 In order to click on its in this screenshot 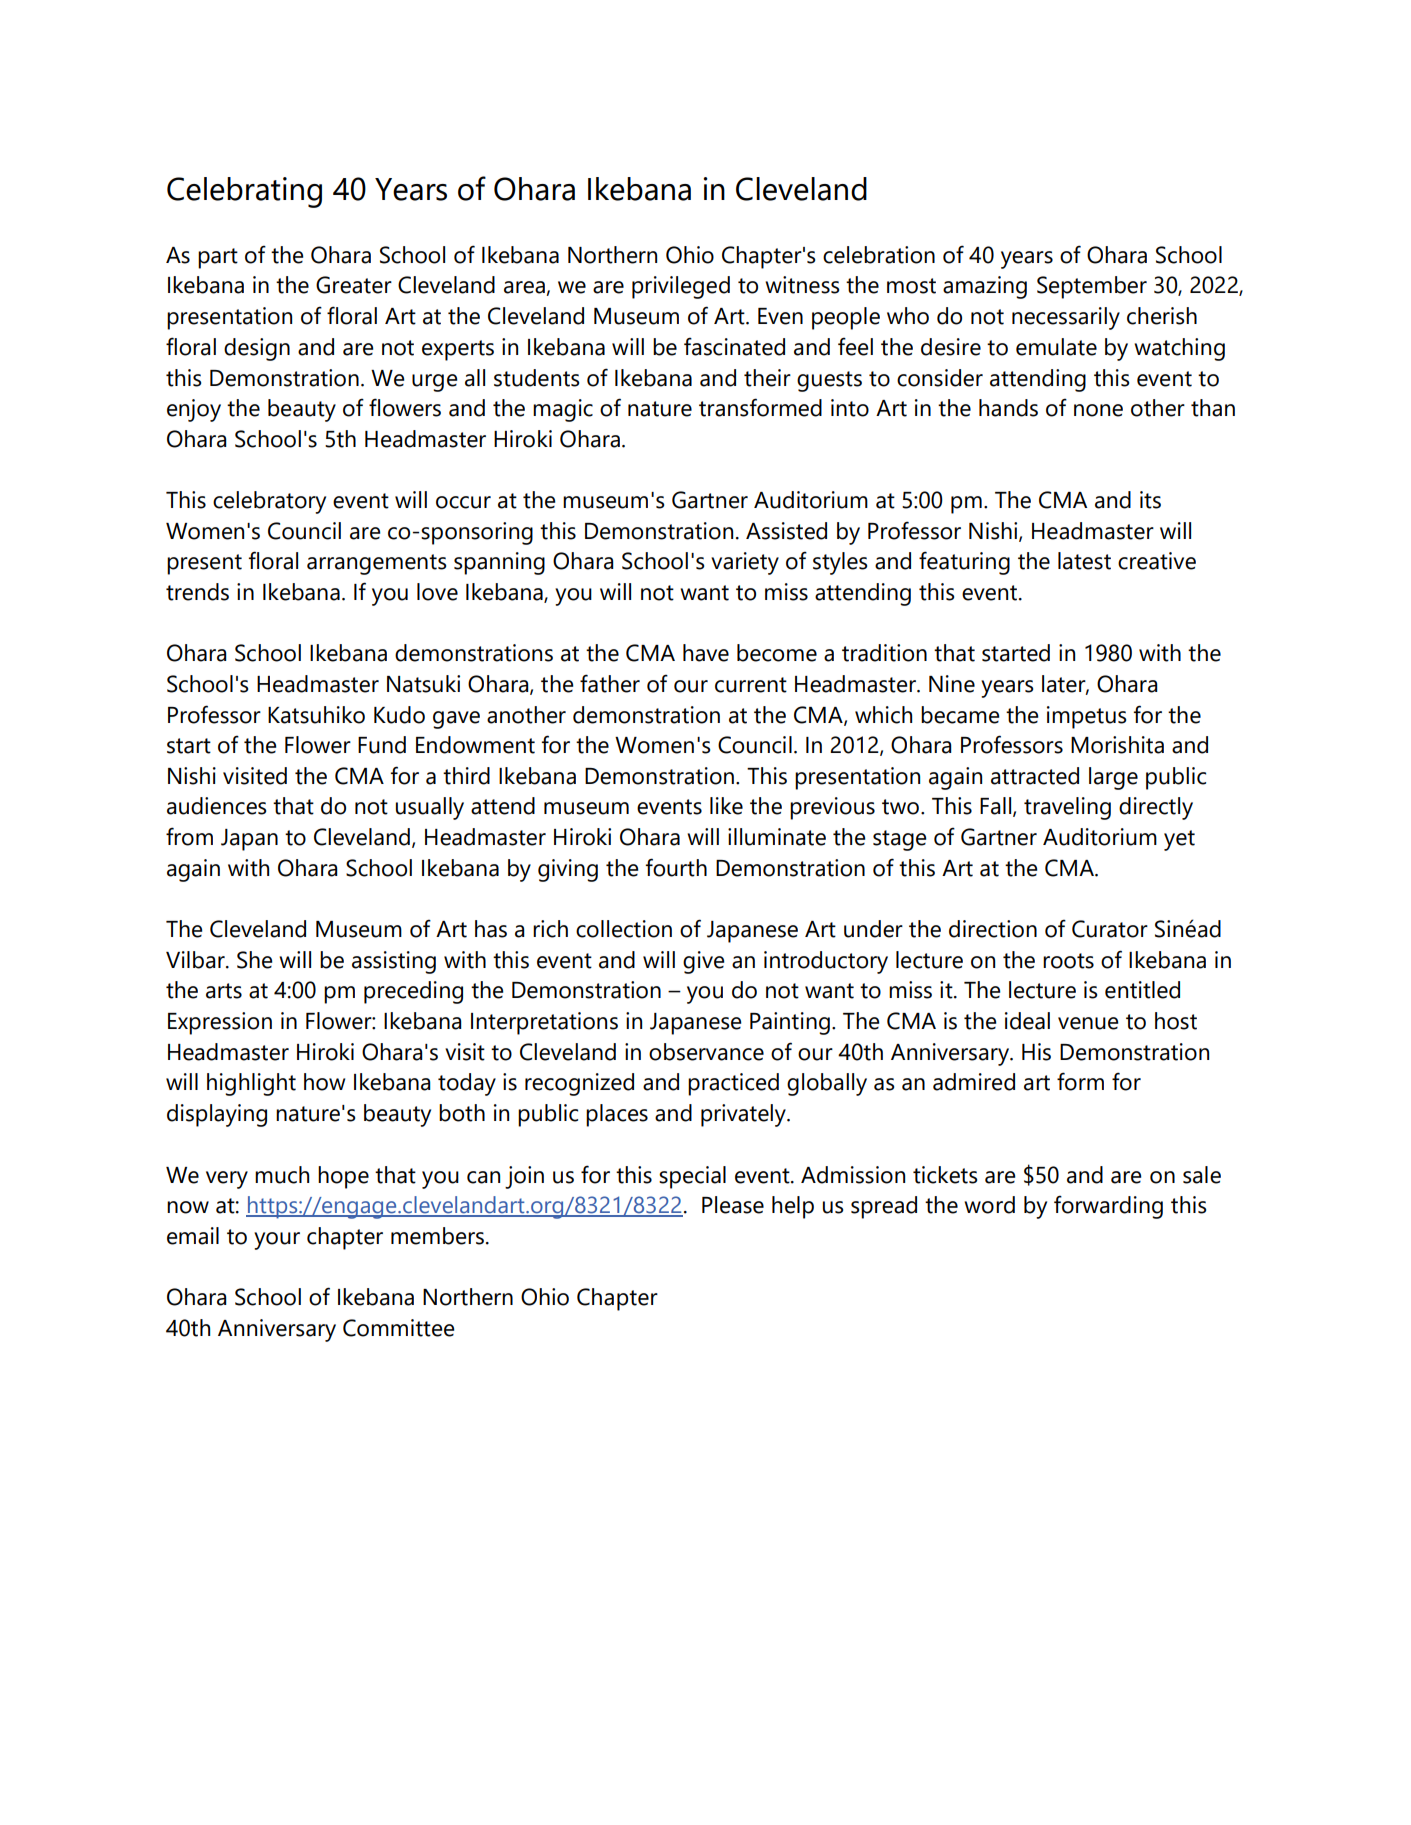, I will do `click(1150, 500)`.
